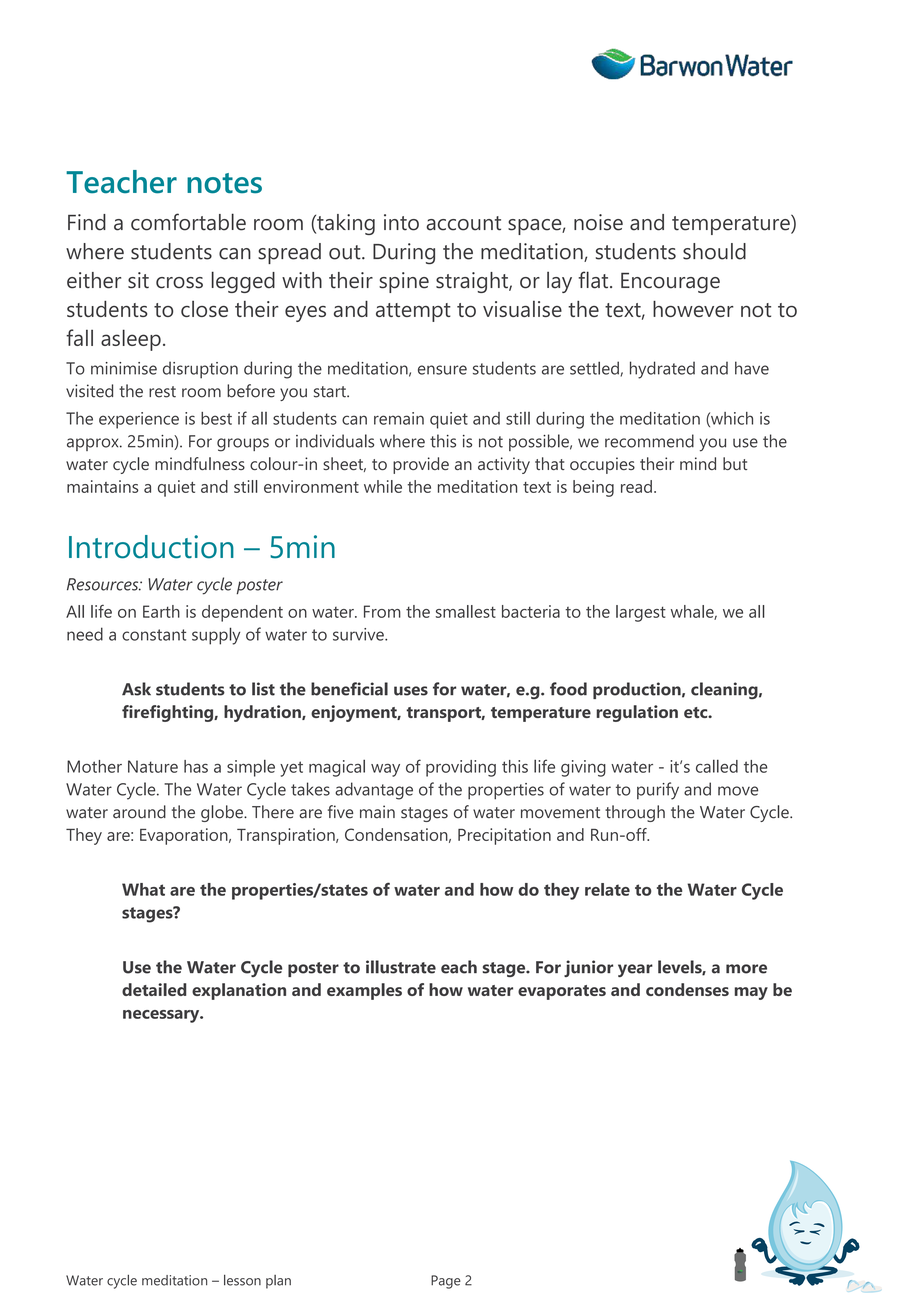 This document has width=924, height=1308. What do you see at coordinates (607, 889) in the document?
I see `relate` at bounding box center [607, 889].
